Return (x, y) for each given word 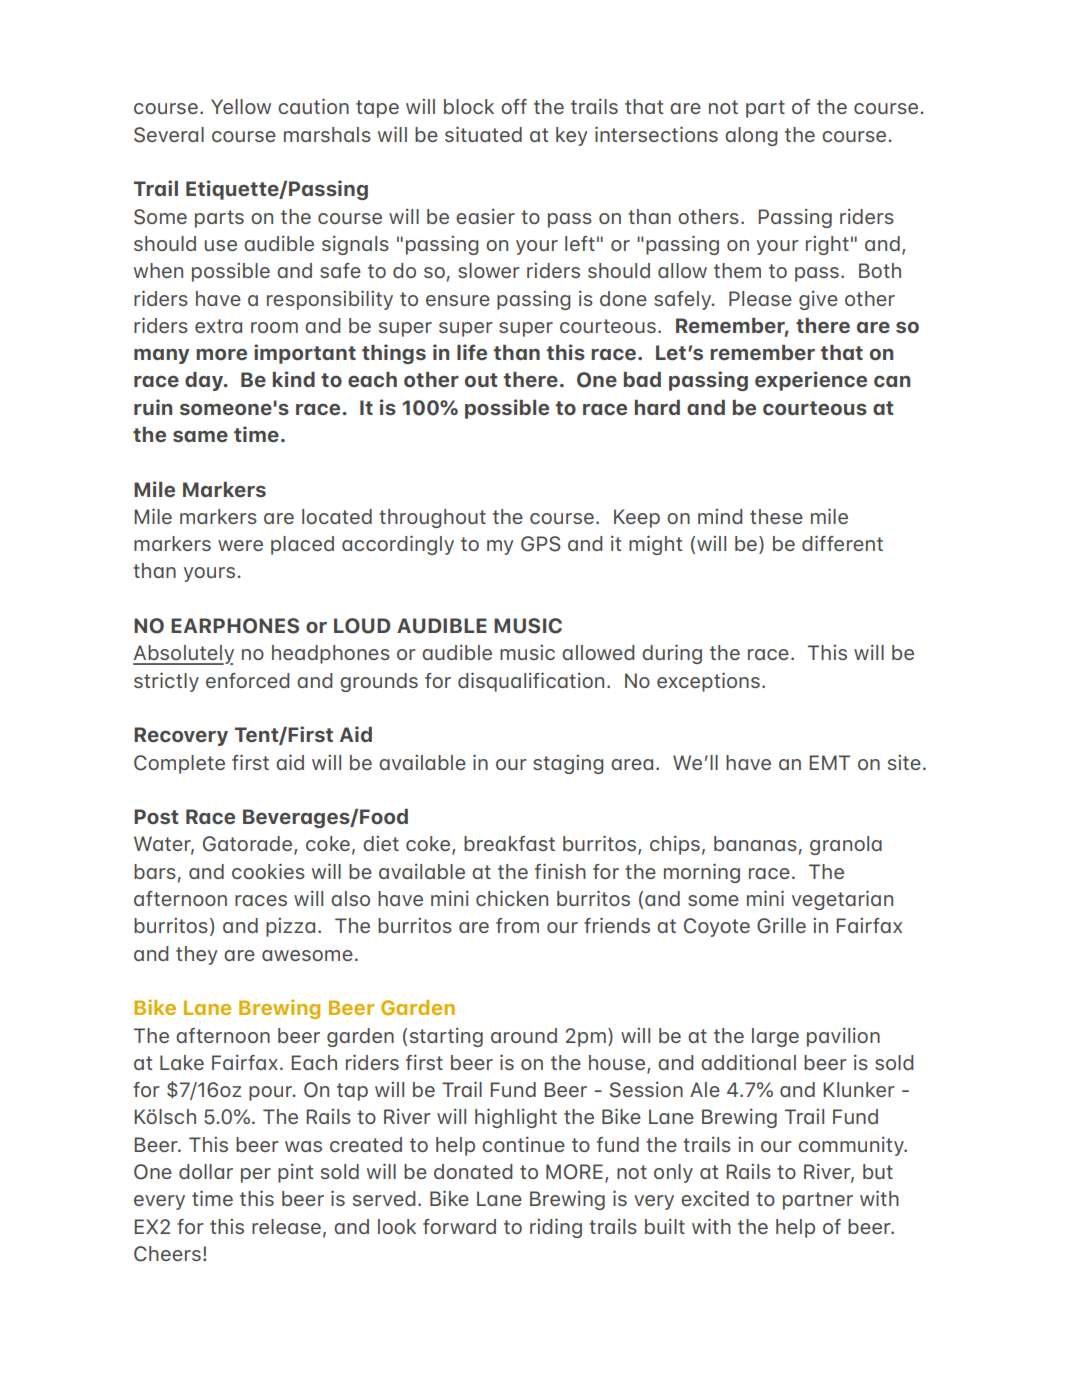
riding (556, 1228)
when (158, 270)
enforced (248, 680)
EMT (829, 762)
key (572, 136)
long (758, 136)
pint (295, 1173)
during (672, 654)
